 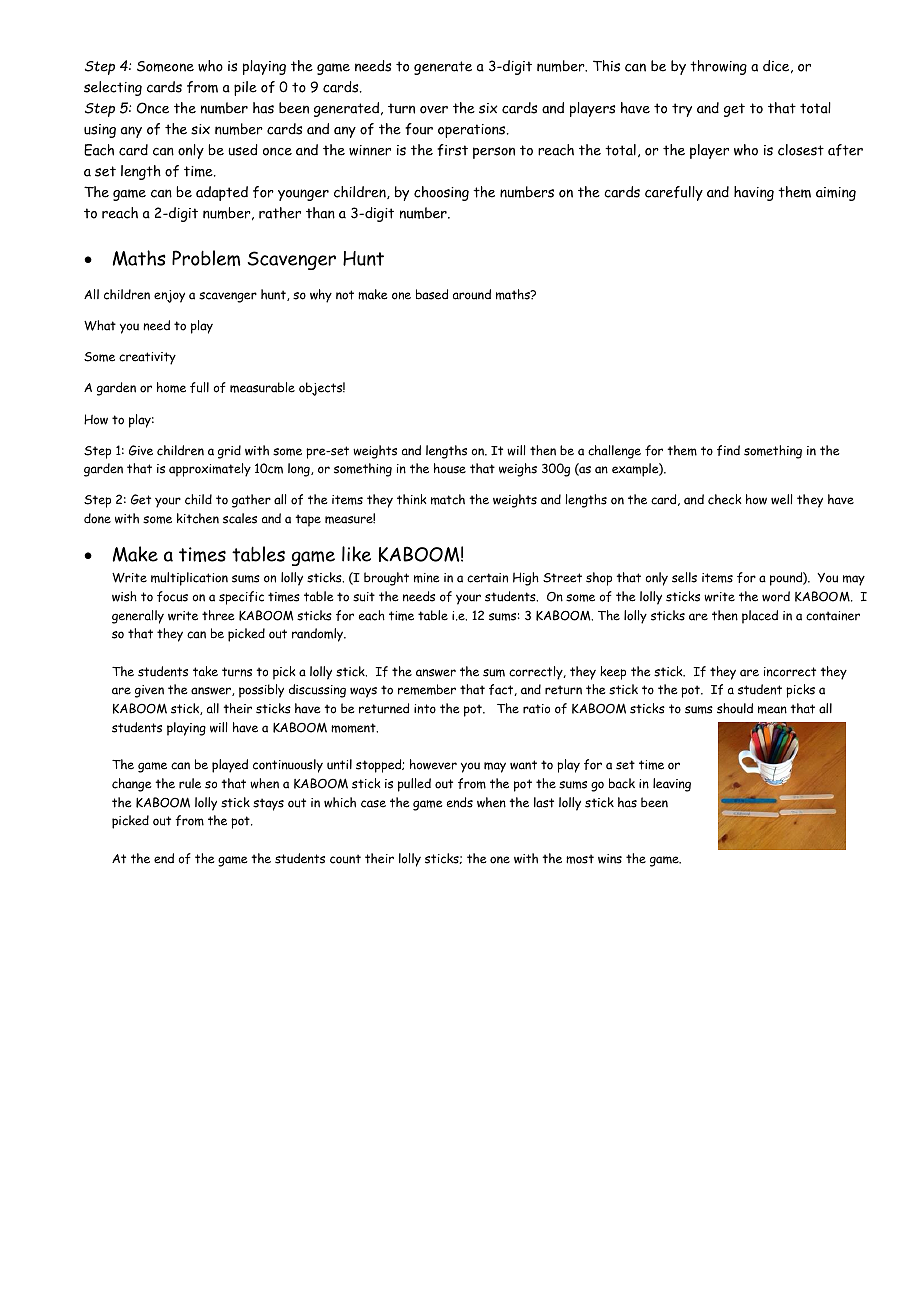 I want to click on pile, so click(x=245, y=88).
